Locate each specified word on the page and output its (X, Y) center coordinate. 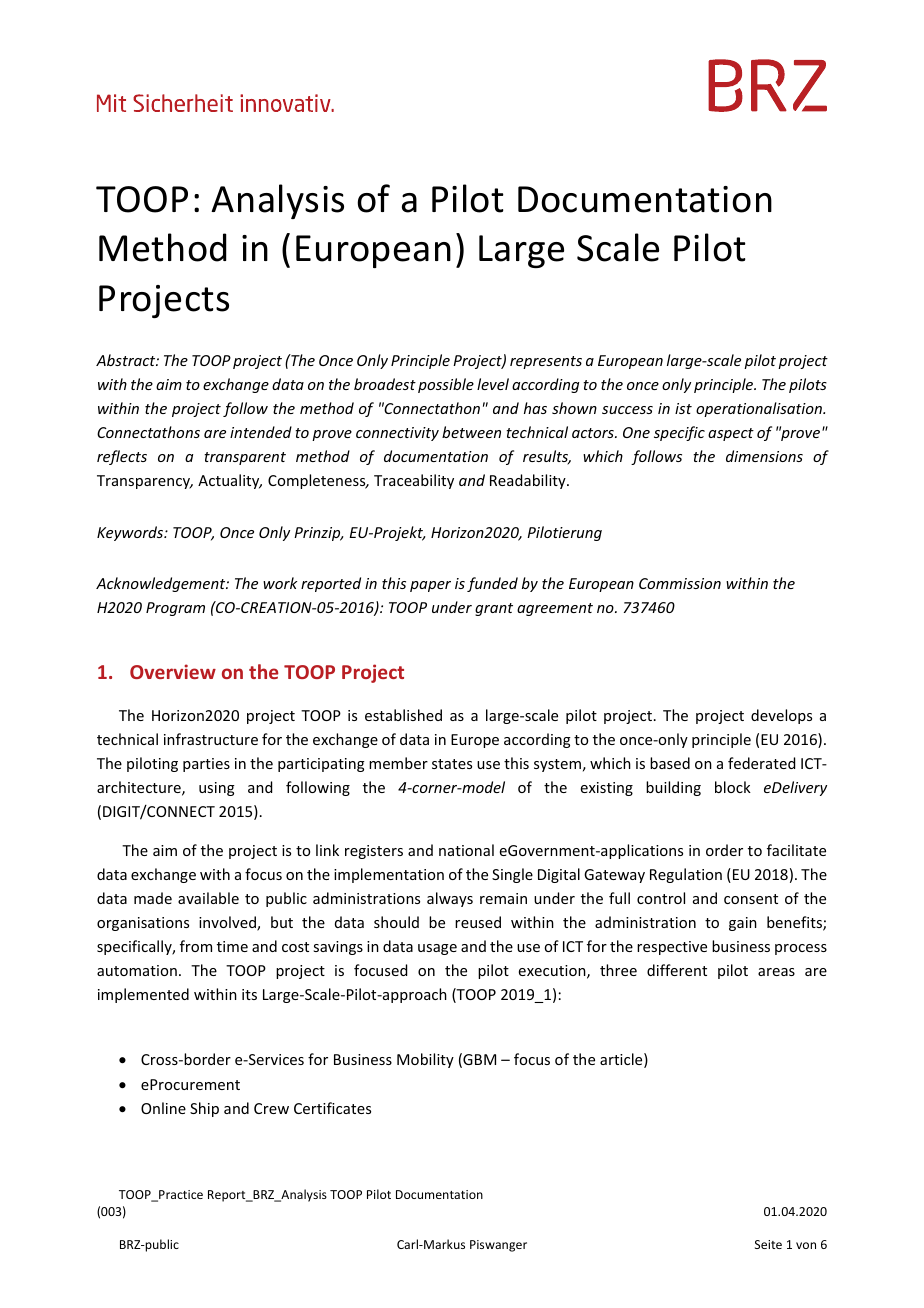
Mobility (425, 1060)
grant (494, 609)
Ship (204, 1109)
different (677, 970)
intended (261, 432)
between (471, 432)
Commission (680, 583)
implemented (143, 995)
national (466, 850)
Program (175, 609)
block (733, 787)
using (217, 789)
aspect (731, 434)
